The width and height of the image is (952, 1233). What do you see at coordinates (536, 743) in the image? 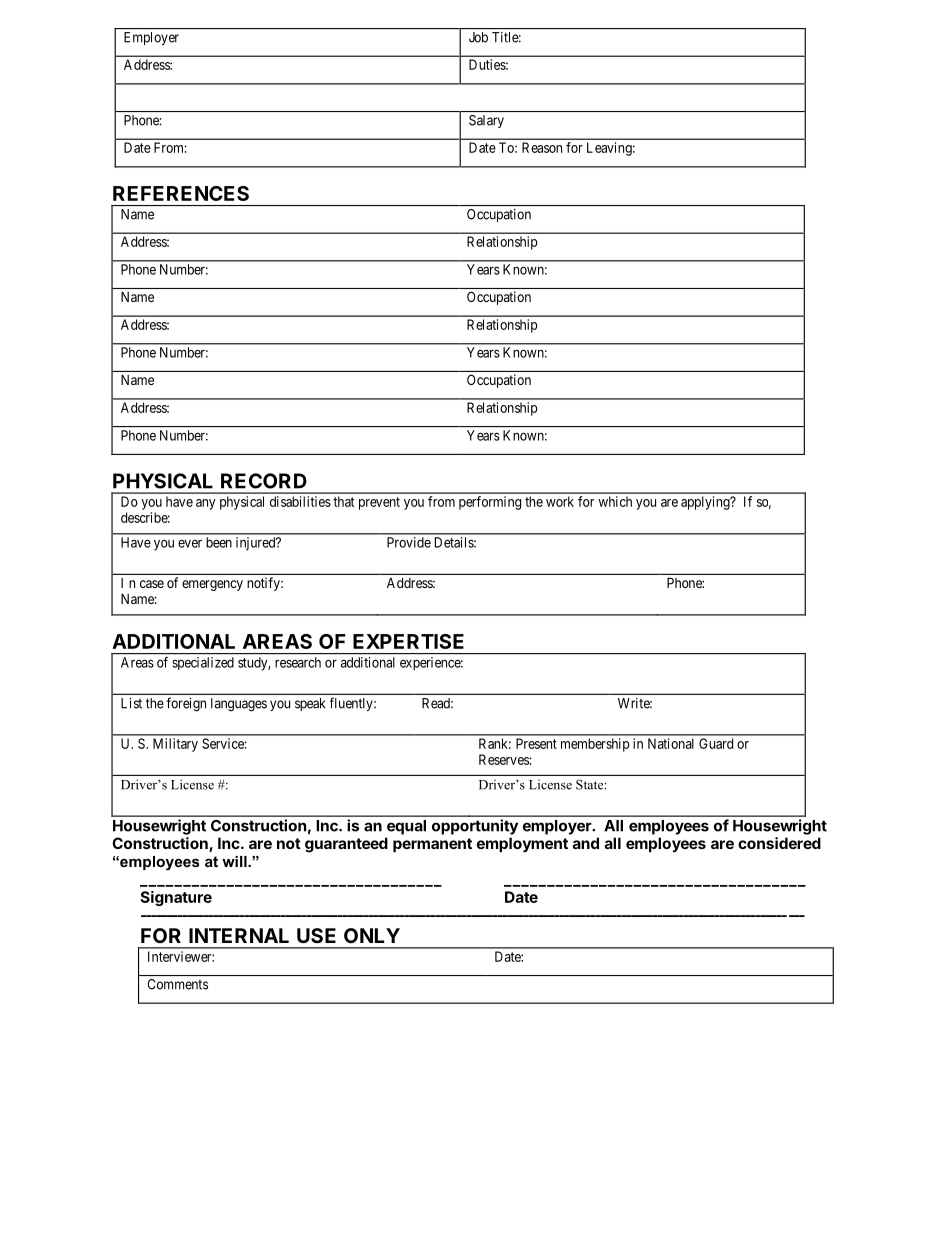
I see `Present` at bounding box center [536, 743].
